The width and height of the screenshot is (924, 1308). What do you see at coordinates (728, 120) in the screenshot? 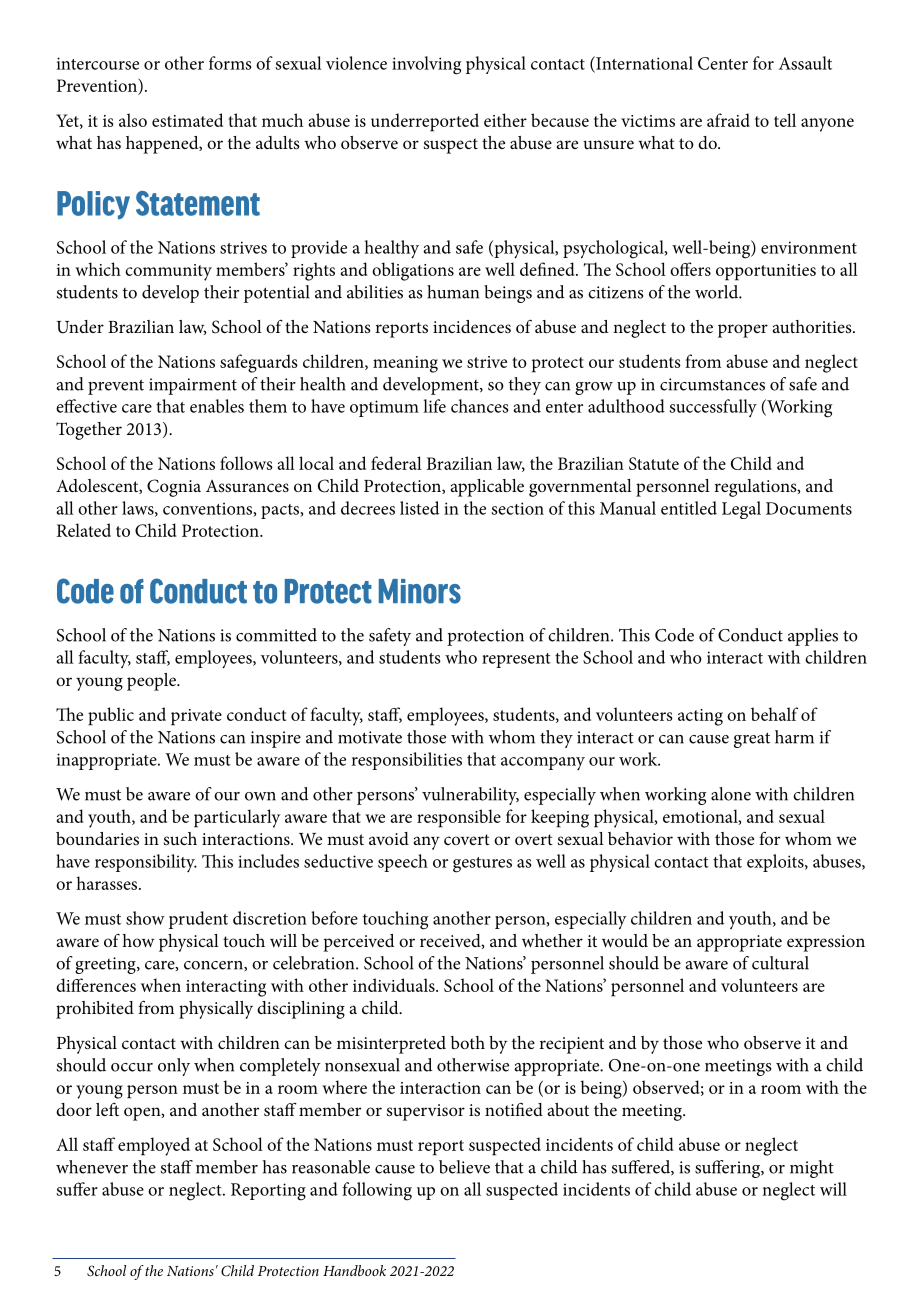
I see `afraid` at bounding box center [728, 120].
